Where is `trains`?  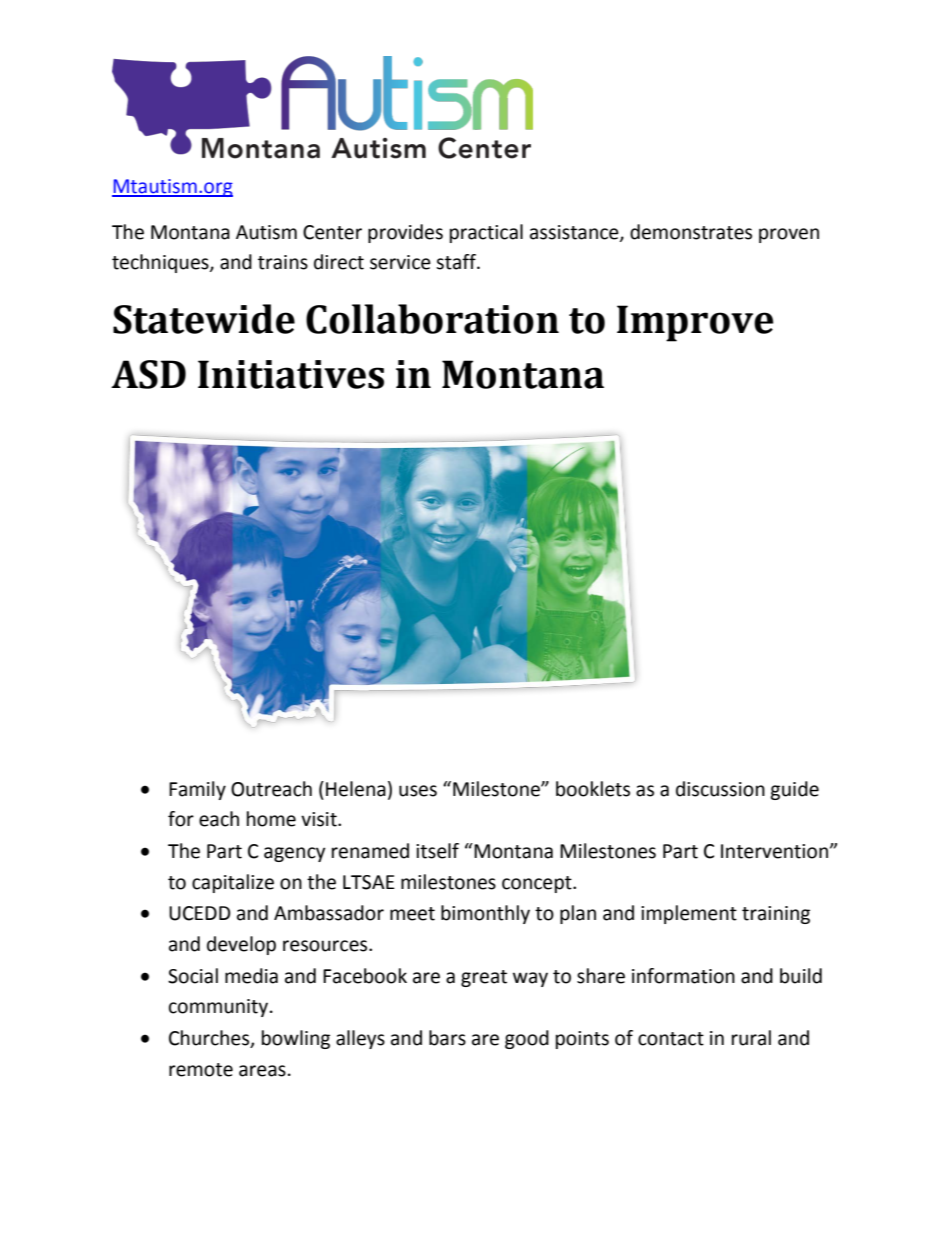 trains is located at coordinates (283, 262).
